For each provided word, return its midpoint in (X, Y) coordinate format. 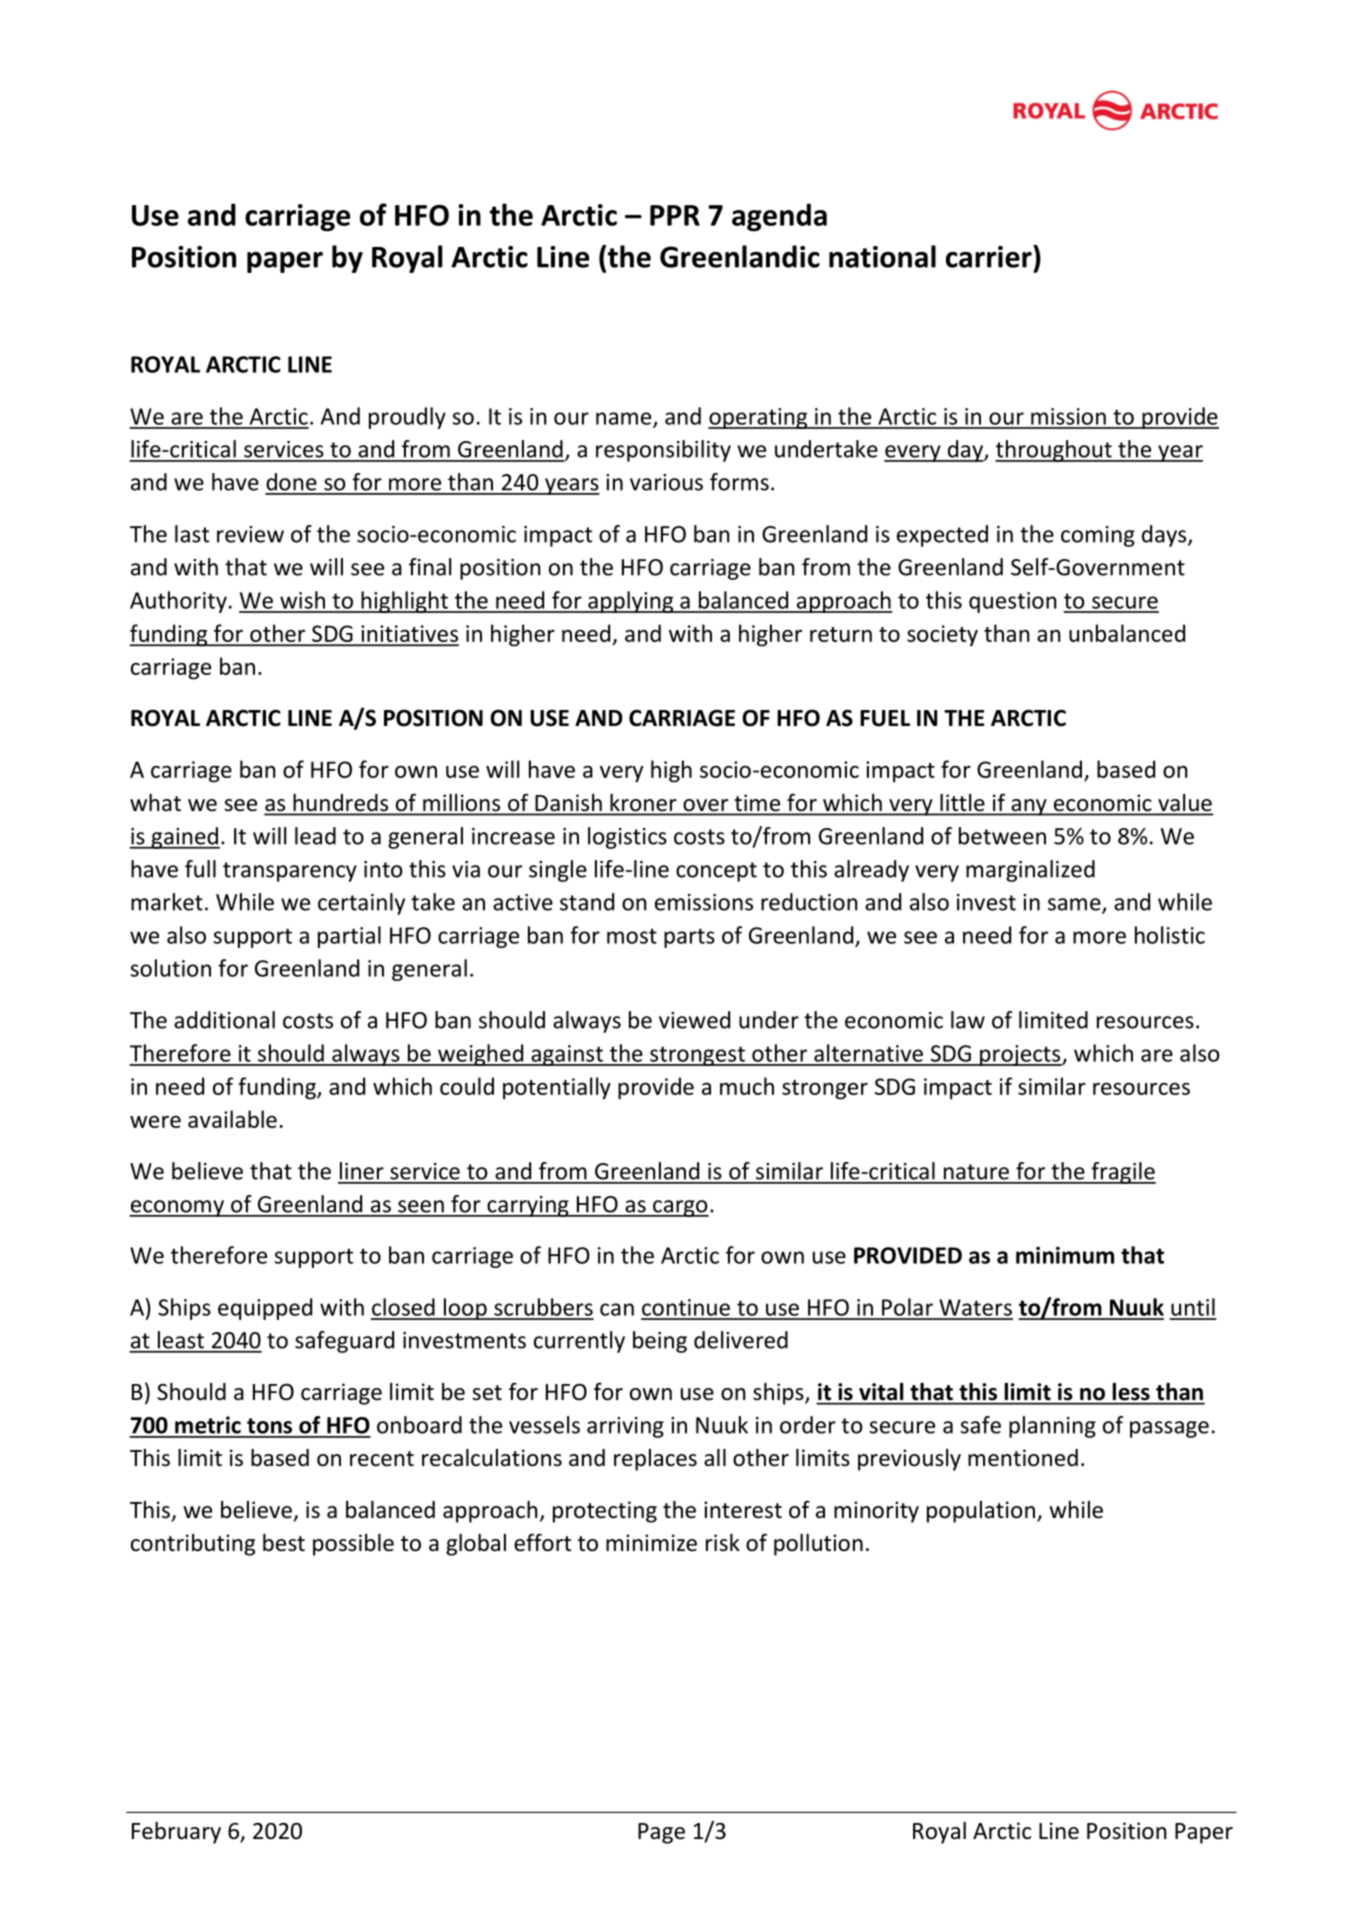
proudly (407, 418)
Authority (178, 602)
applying (631, 602)
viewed (694, 1020)
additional (224, 1020)
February (176, 1833)
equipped (265, 1309)
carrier (990, 256)
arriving (625, 1427)
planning (1052, 1427)
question (1013, 602)
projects (1020, 1055)
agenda (779, 217)
